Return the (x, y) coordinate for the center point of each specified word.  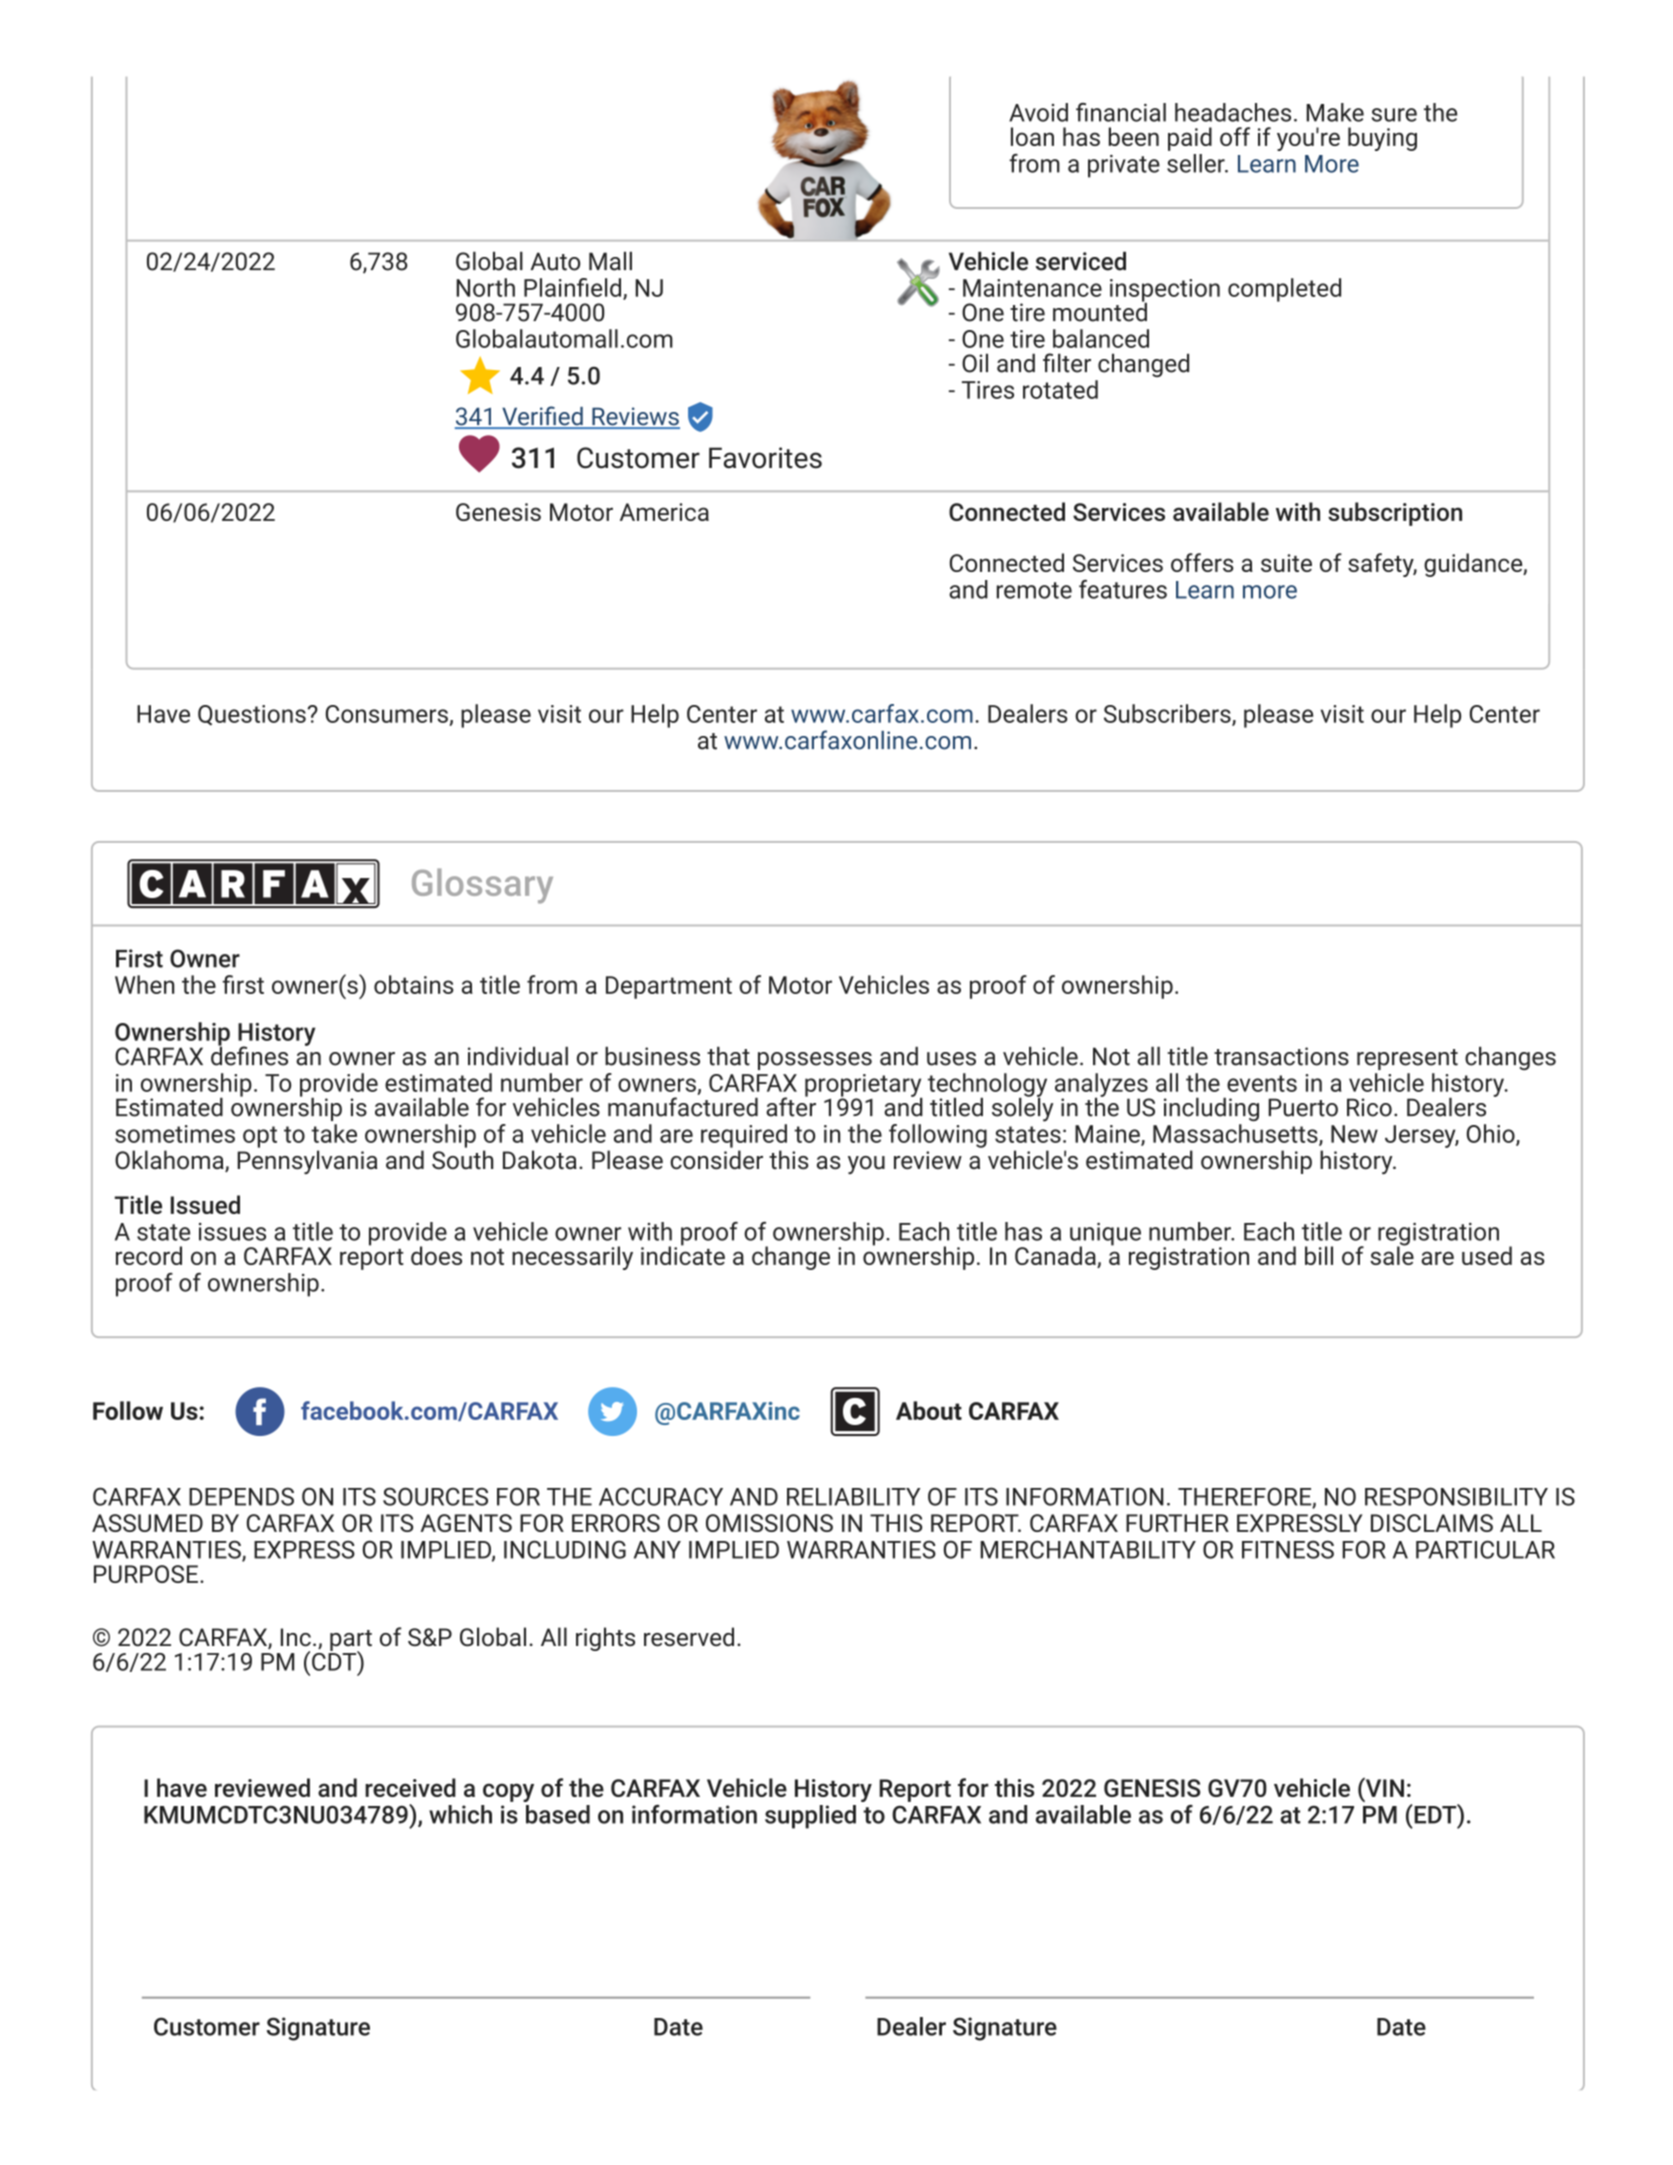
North (485, 287)
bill (1319, 1255)
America (664, 512)
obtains (414, 984)
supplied (810, 1817)
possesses (815, 1061)
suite (1286, 563)
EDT (1434, 1814)
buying (1382, 139)
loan (1032, 136)
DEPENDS (241, 1496)
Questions (253, 715)
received (410, 1787)
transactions (1281, 1056)
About (929, 1410)
